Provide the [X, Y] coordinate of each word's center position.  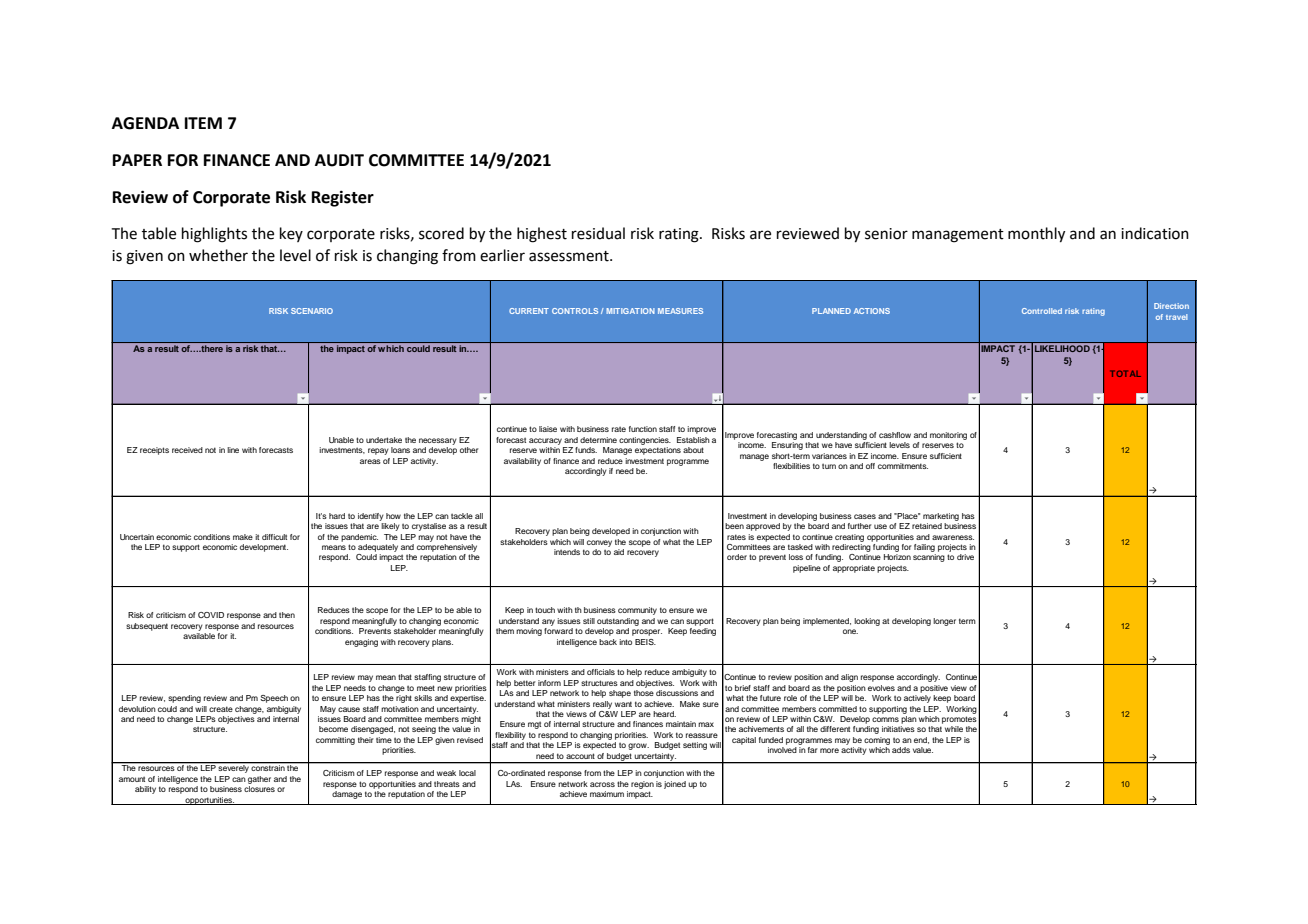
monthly [1036, 235]
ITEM [203, 123]
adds [901, 750]
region [642, 785]
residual [598, 233]
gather [259, 780]
